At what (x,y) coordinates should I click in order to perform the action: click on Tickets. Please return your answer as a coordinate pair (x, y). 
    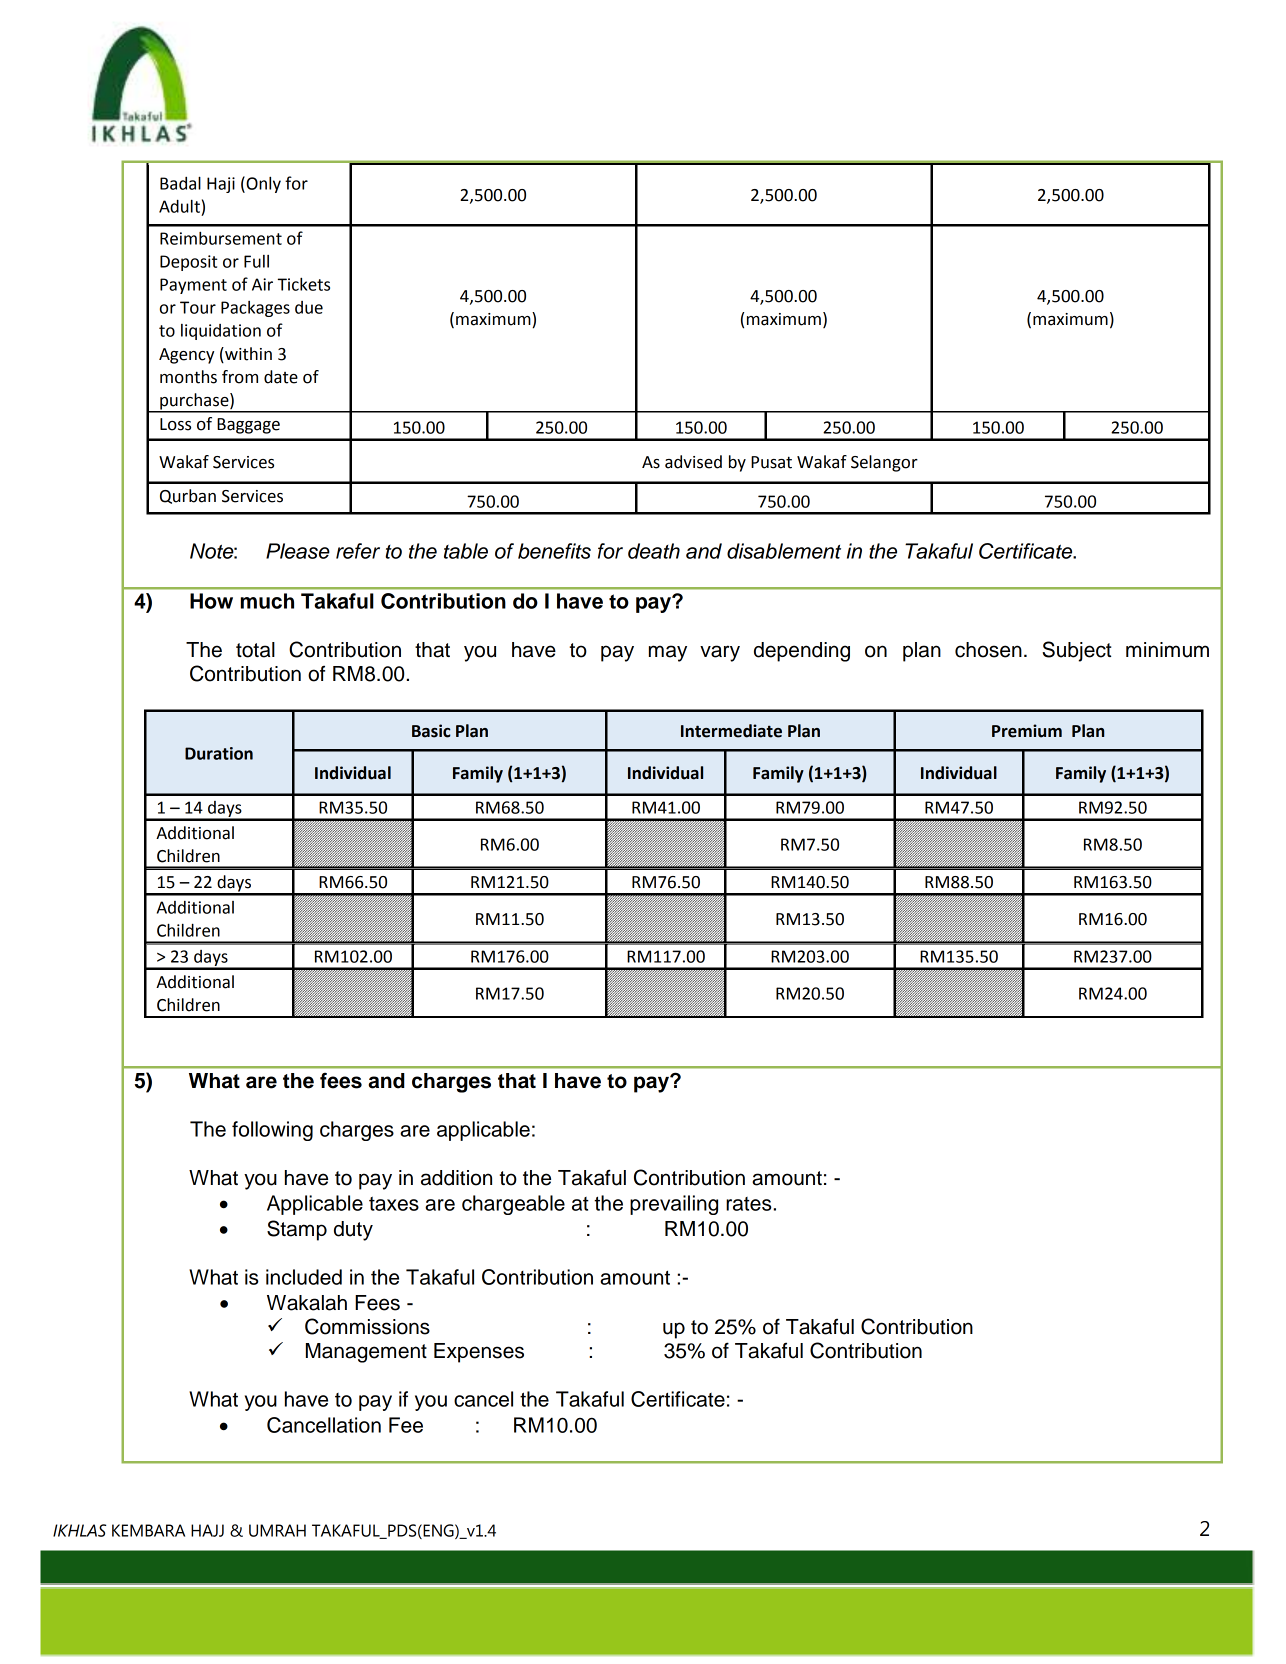
    Looking at the image, I should click on (304, 284).
